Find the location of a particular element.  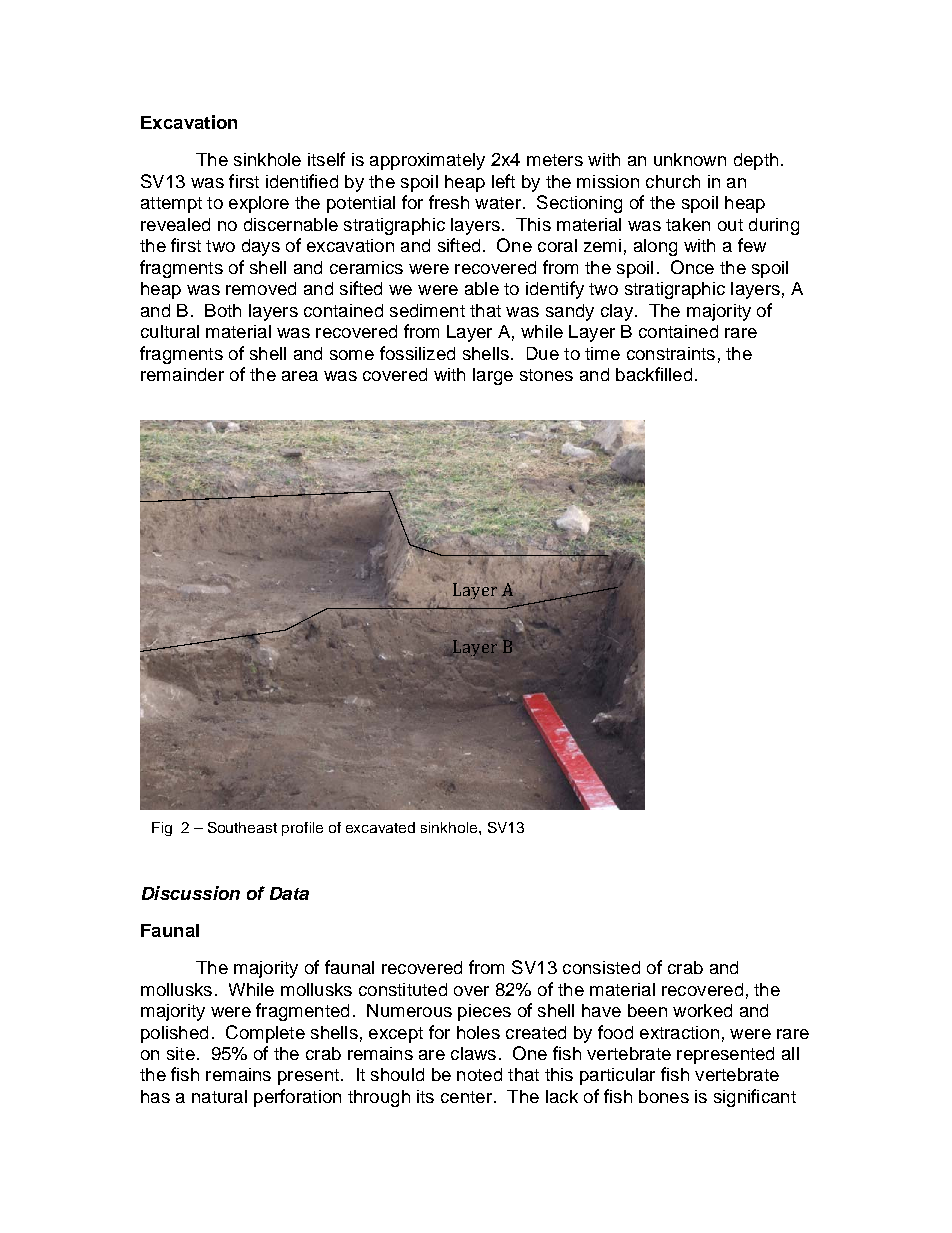

explore is located at coordinates (259, 204).
